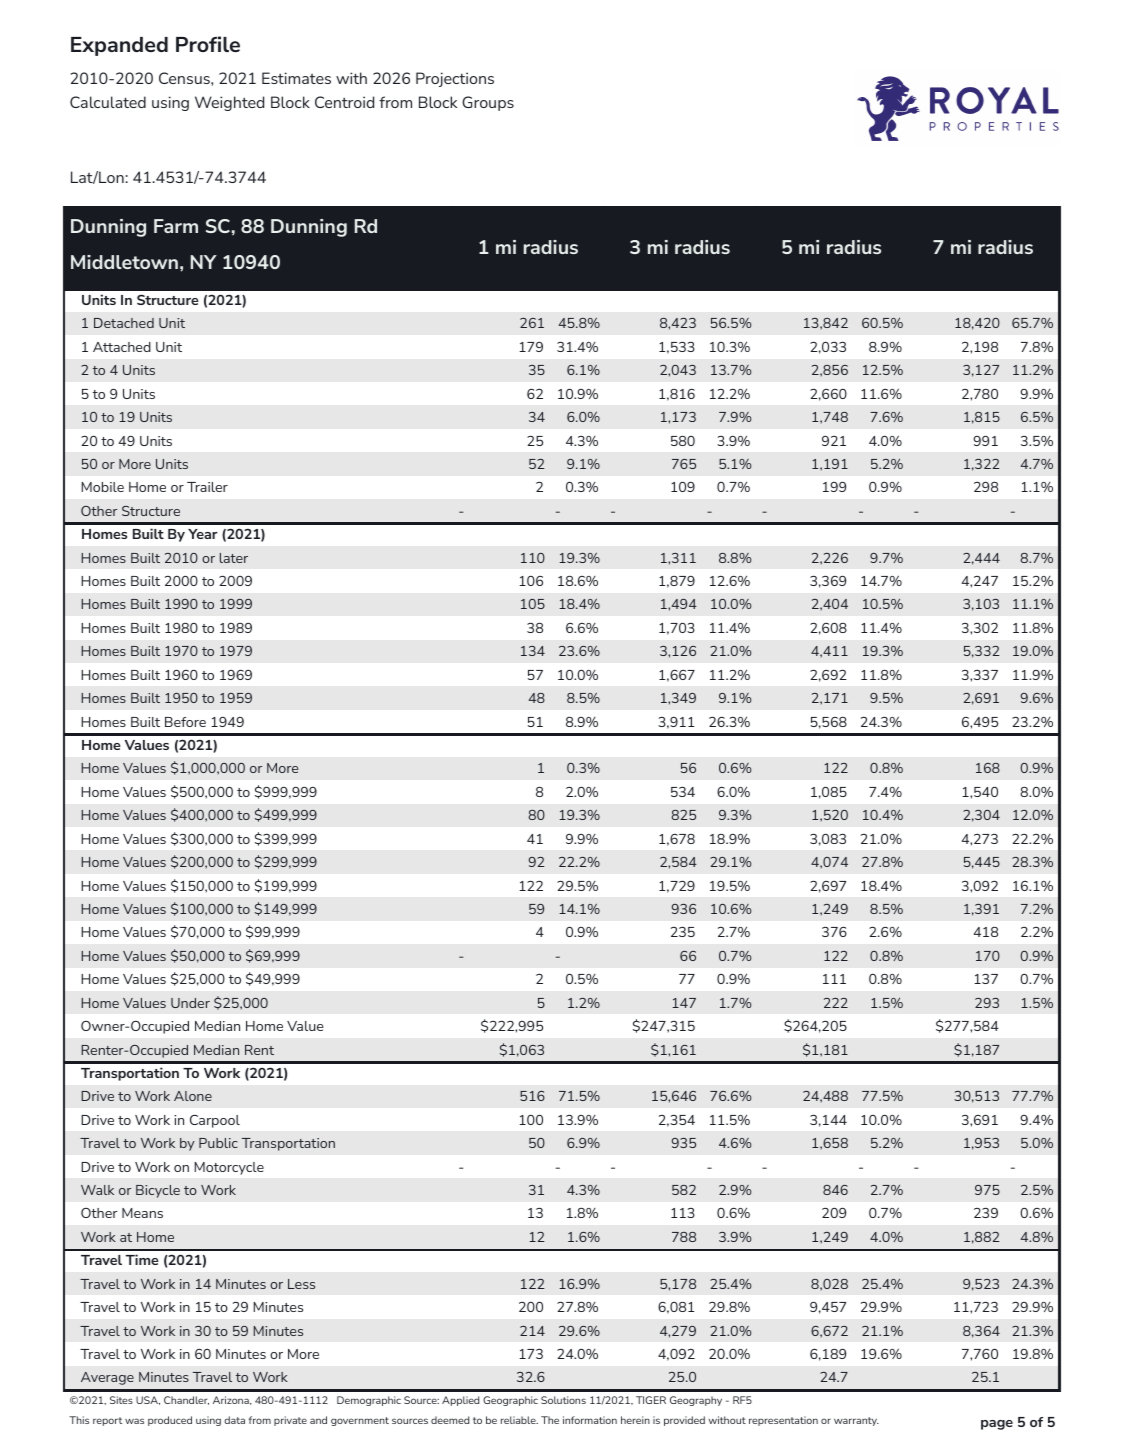 Image resolution: width=1125 pixels, height=1455 pixels. What do you see at coordinates (563, 1400) in the screenshot?
I see `Solutions` at bounding box center [563, 1400].
